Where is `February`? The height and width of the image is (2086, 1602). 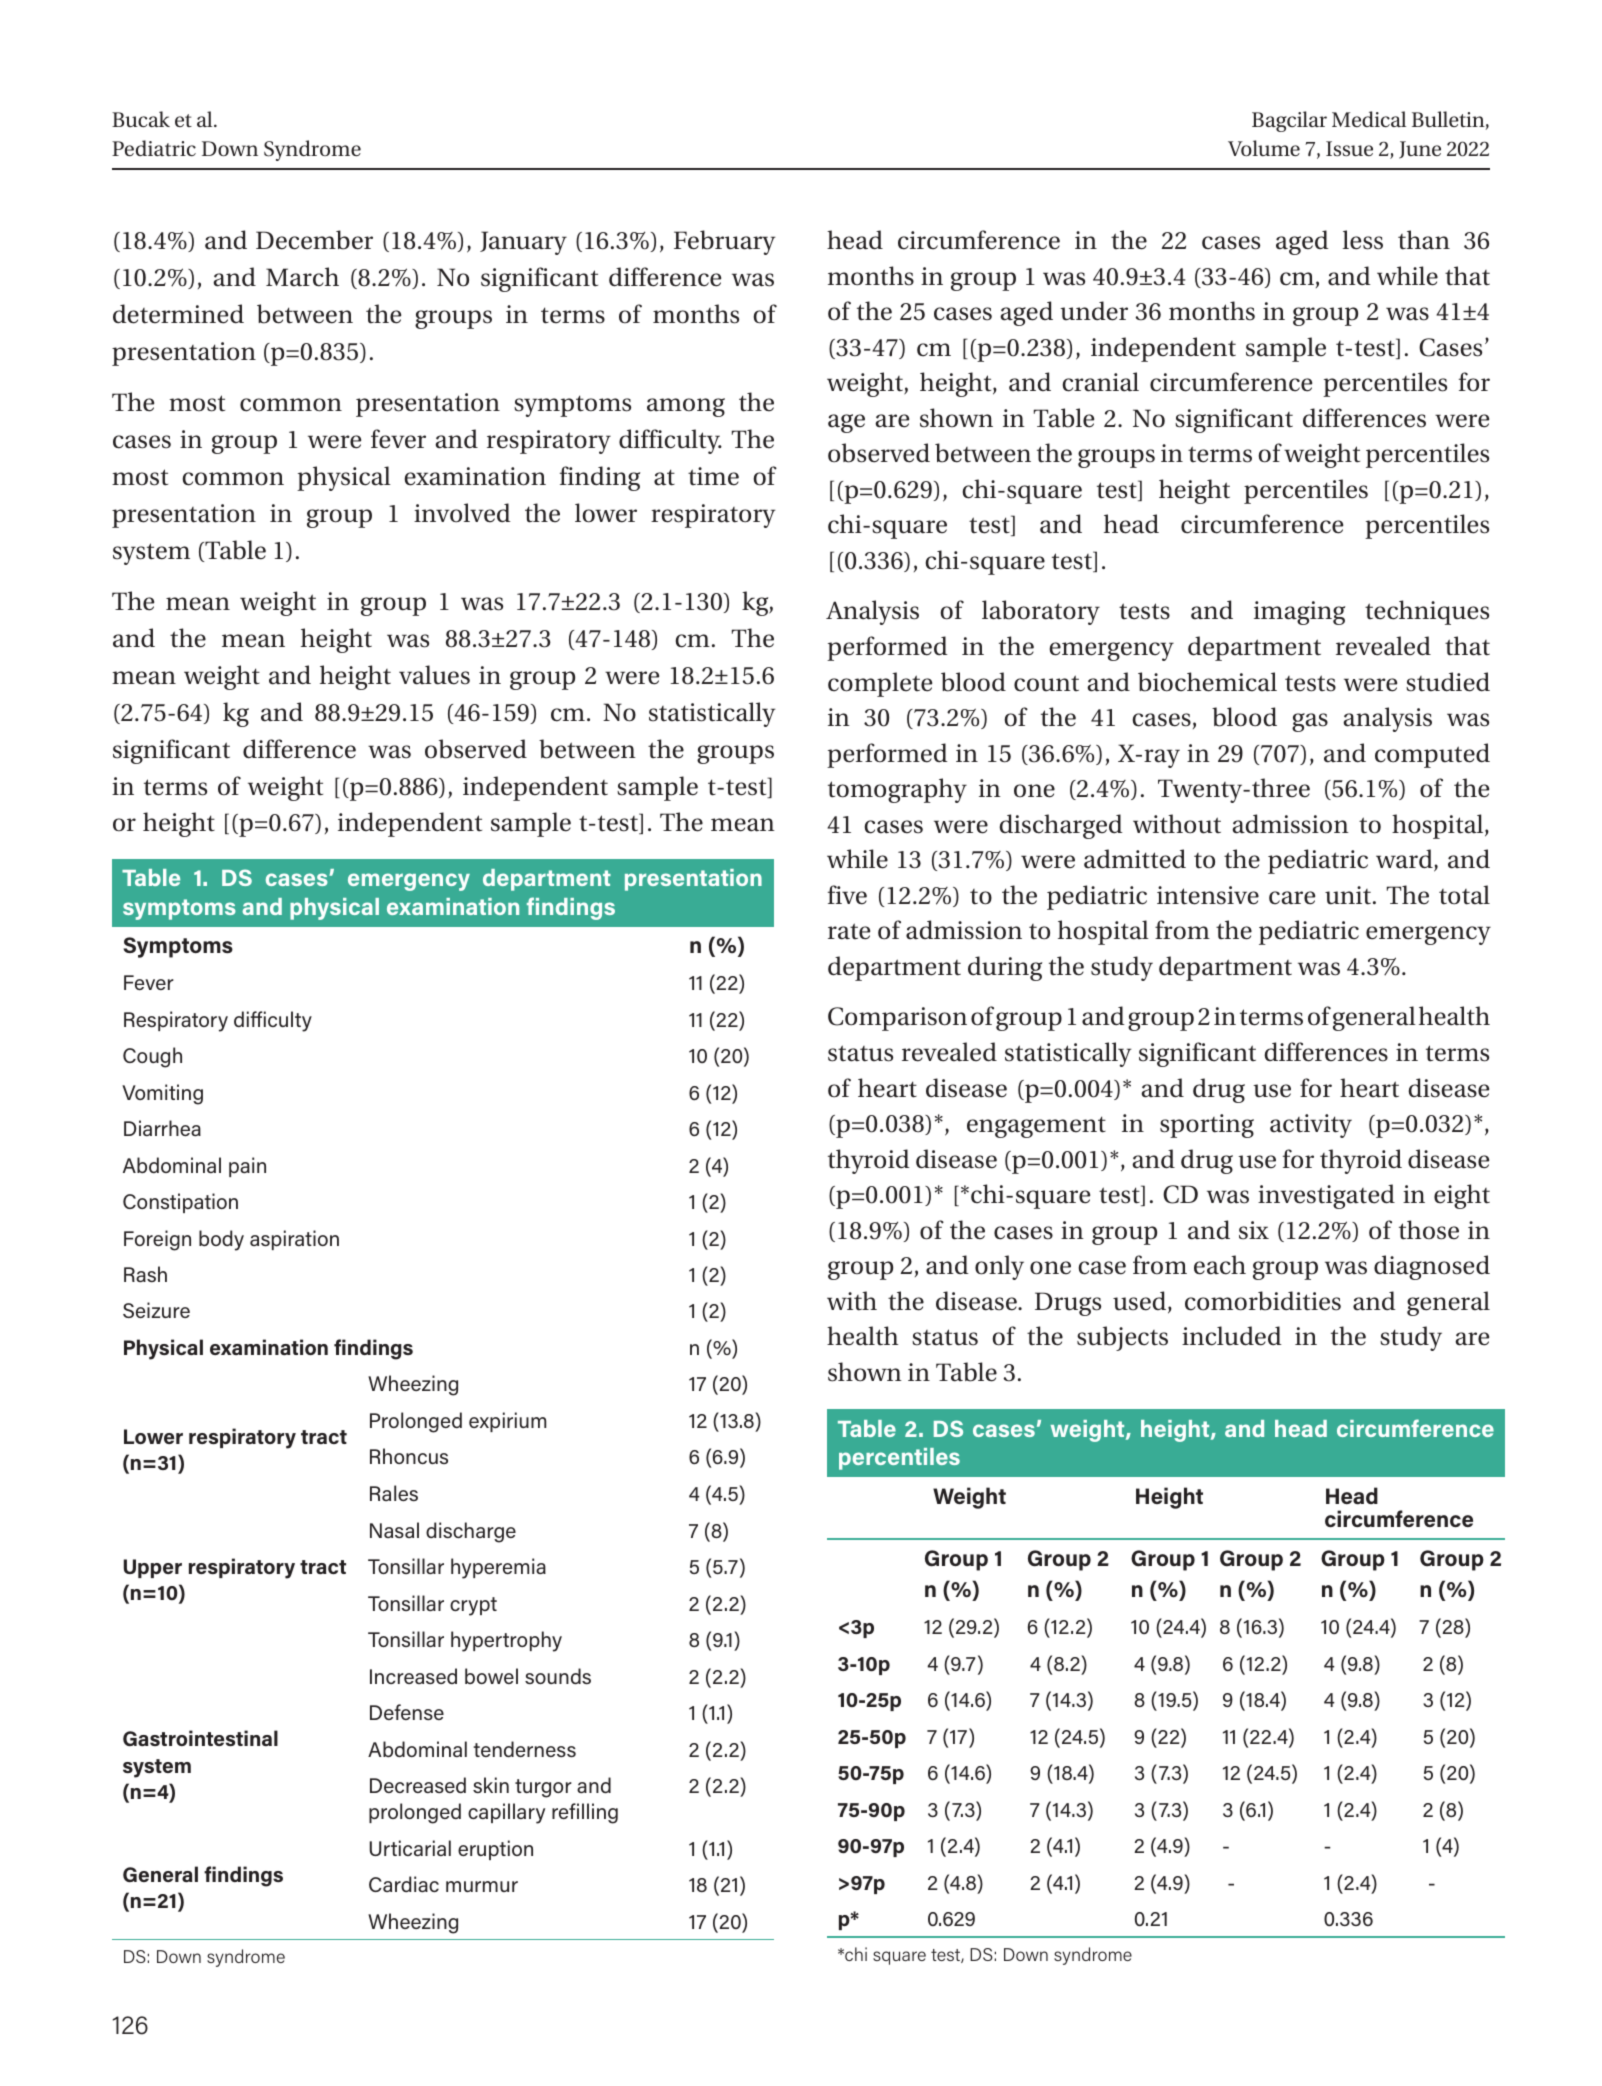
February is located at coordinates (725, 242).
